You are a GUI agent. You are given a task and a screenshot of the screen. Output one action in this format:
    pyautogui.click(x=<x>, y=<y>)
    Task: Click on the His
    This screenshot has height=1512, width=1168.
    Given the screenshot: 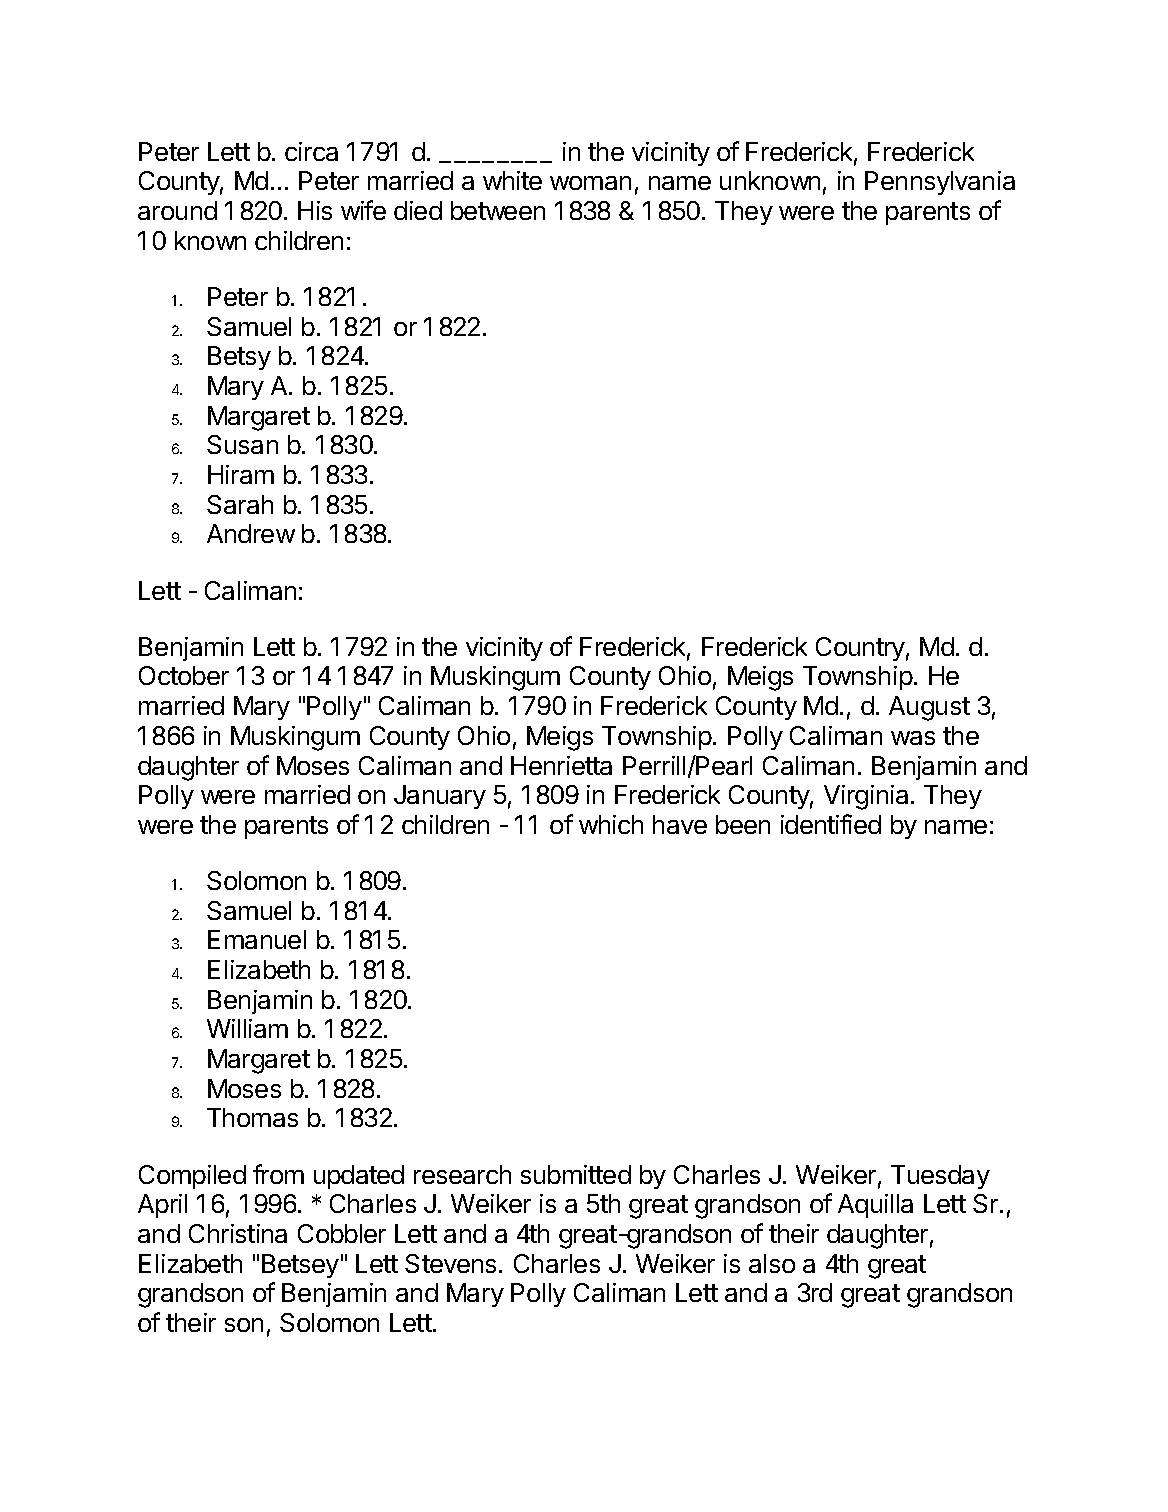 What is the action you would take?
    pyautogui.click(x=315, y=210)
